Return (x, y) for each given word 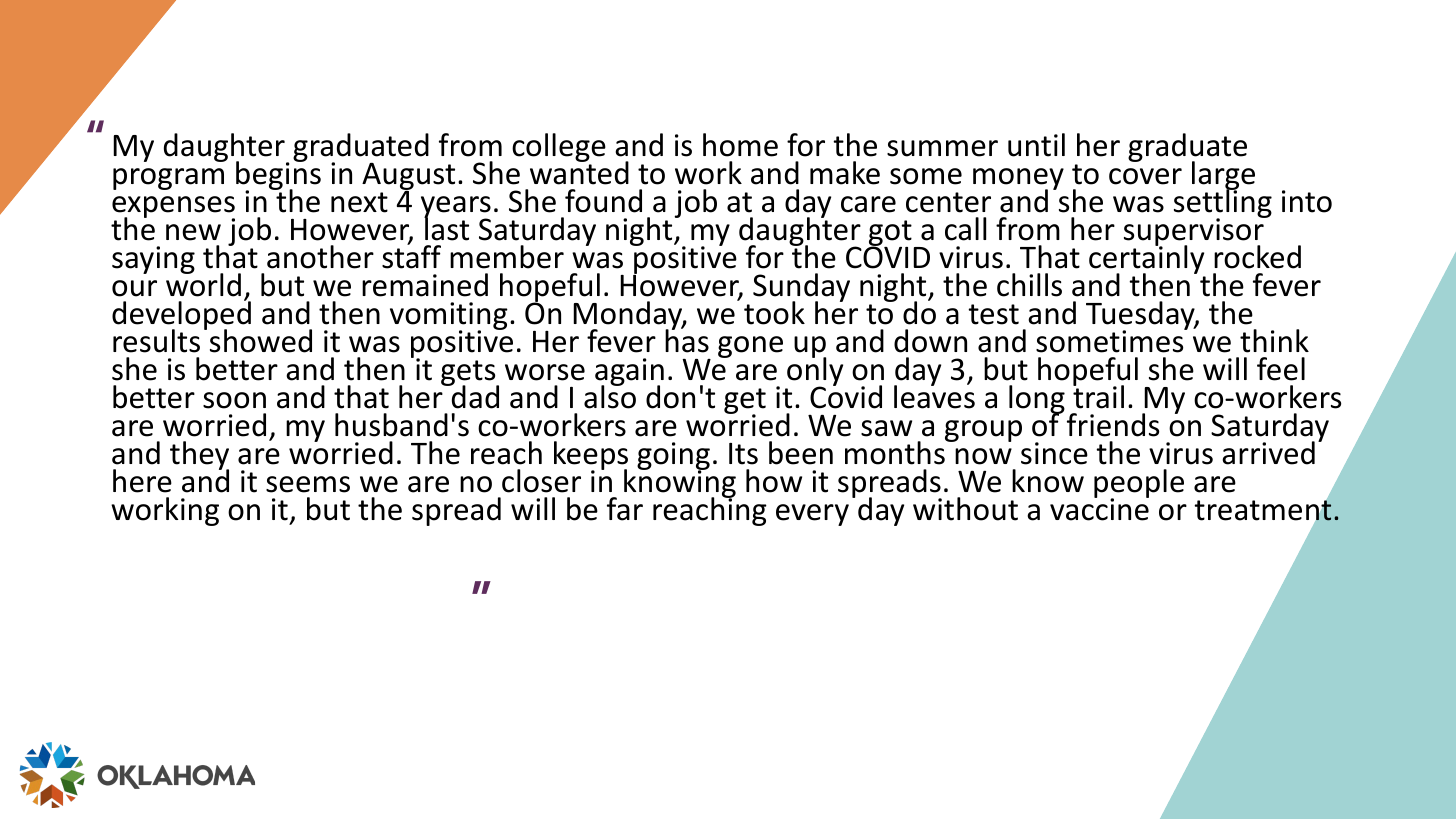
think (1274, 341)
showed (261, 341)
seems (308, 484)
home (740, 145)
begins (278, 175)
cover (1145, 176)
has (687, 340)
